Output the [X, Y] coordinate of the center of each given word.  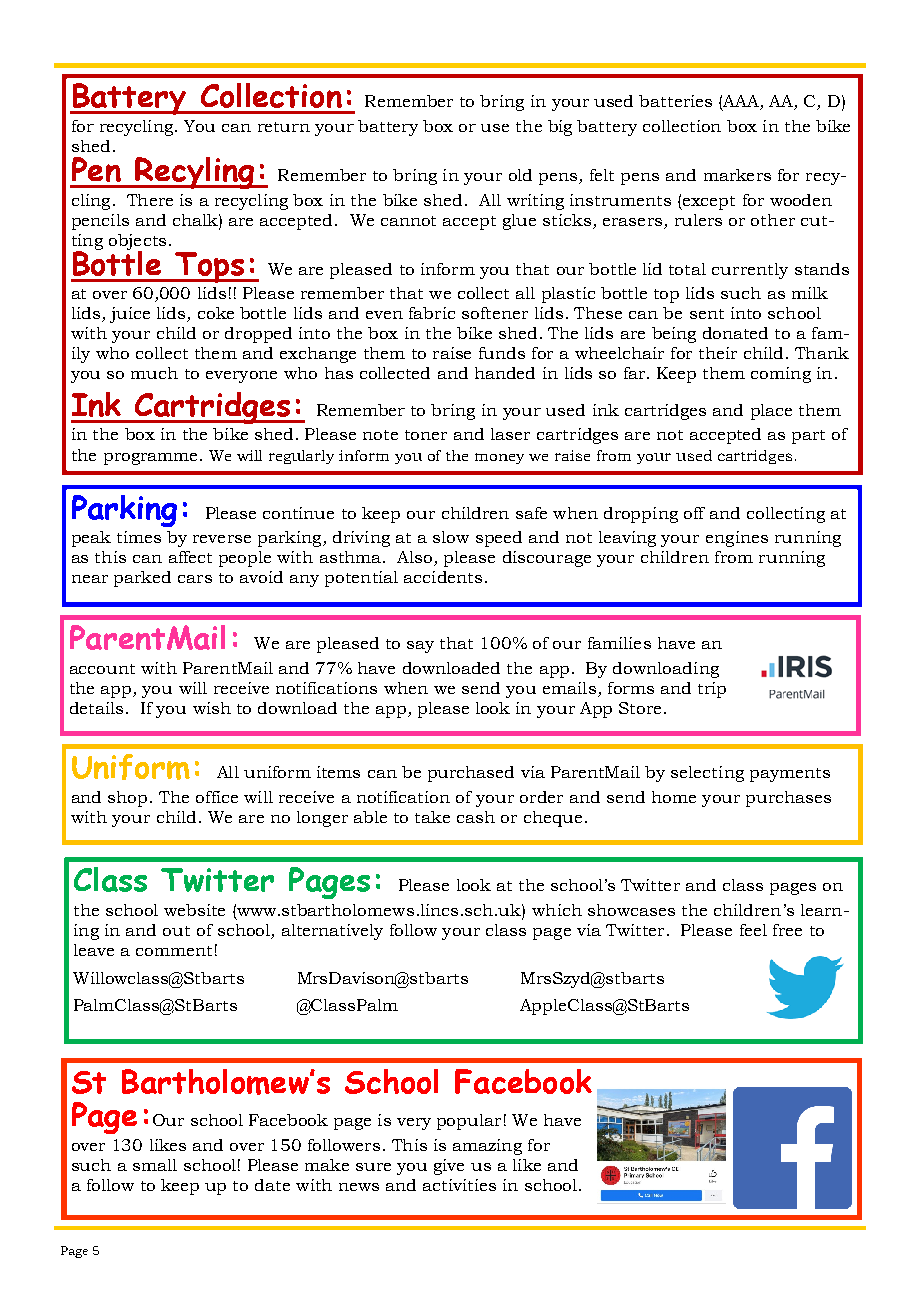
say [420, 647]
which [557, 910]
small [155, 1165]
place [771, 412]
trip [712, 690]
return [284, 127]
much [154, 373]
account [102, 669]
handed [505, 373]
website [194, 910]
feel [753, 930]
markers [737, 175]
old [520, 175]
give [449, 1167]
